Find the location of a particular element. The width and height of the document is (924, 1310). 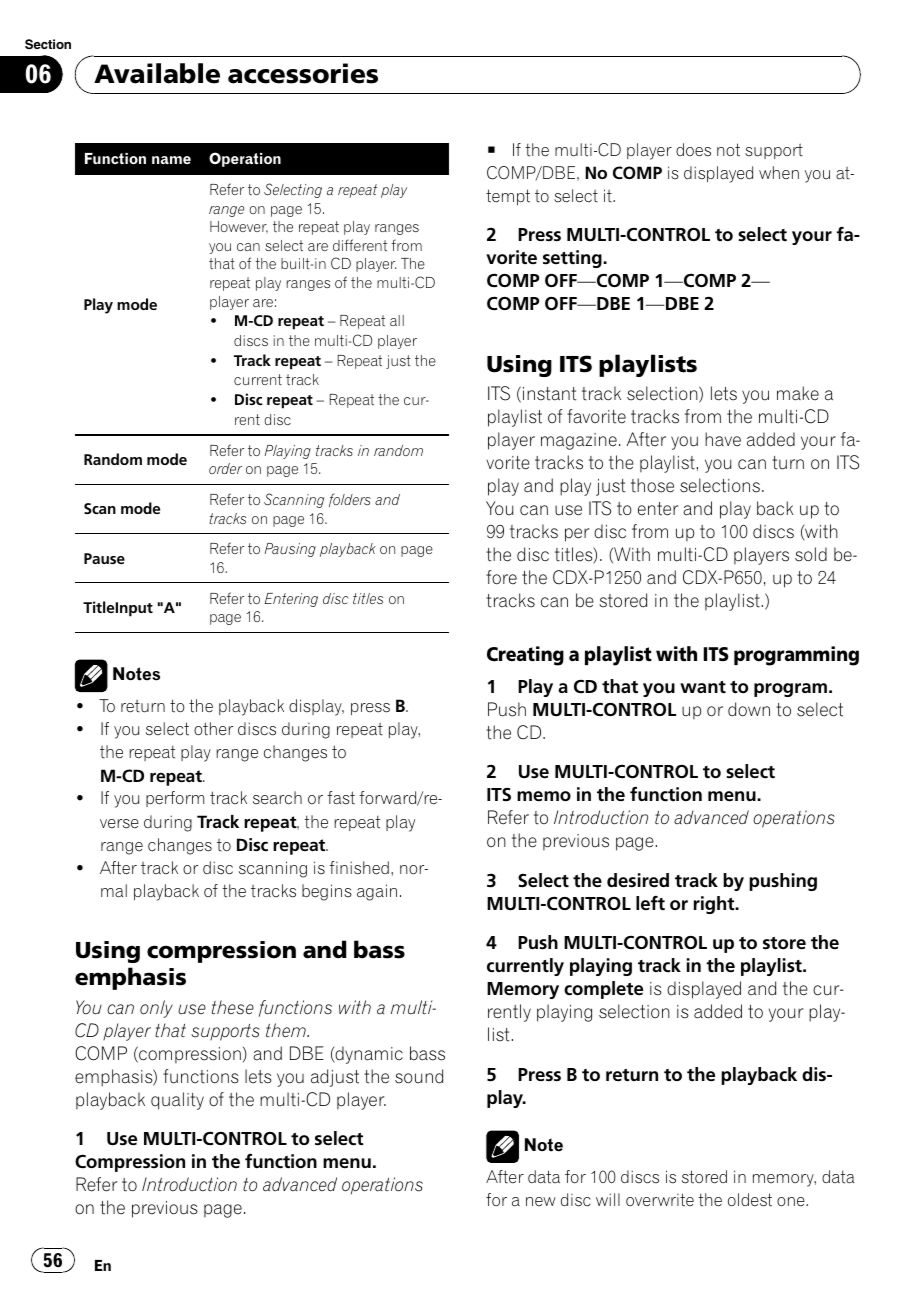

all is located at coordinates (397, 320).
